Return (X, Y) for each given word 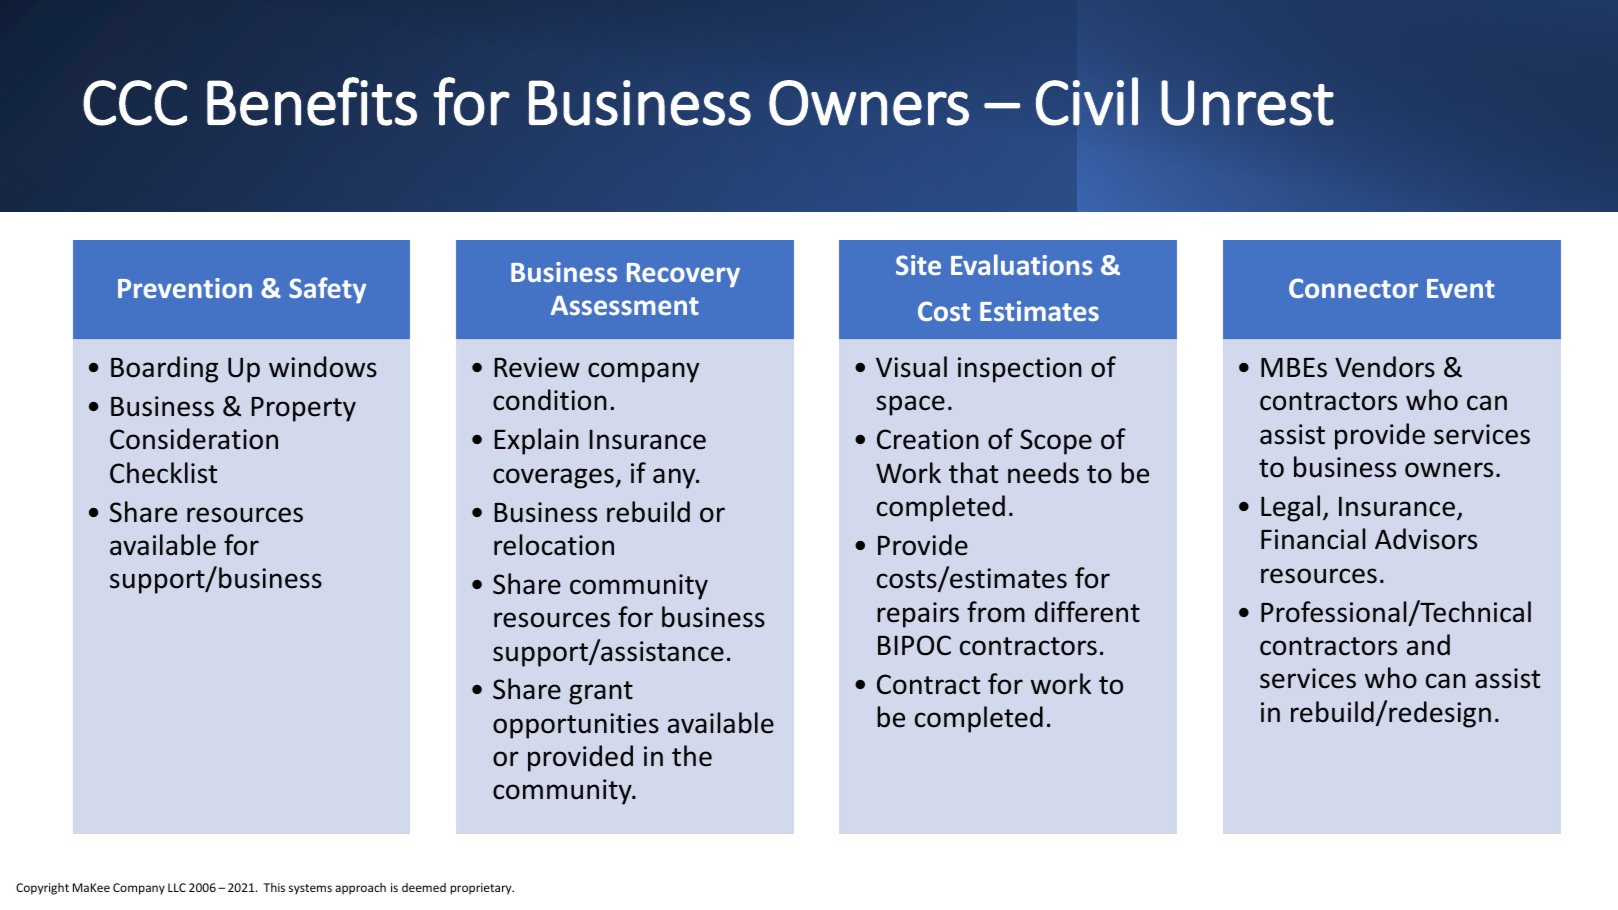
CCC (135, 103)
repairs (918, 615)
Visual (911, 367)
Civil (1087, 101)
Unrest (1247, 103)
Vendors (1385, 367)
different (1087, 612)
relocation (554, 545)
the (692, 756)
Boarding (164, 369)
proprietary (482, 889)
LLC (177, 887)
